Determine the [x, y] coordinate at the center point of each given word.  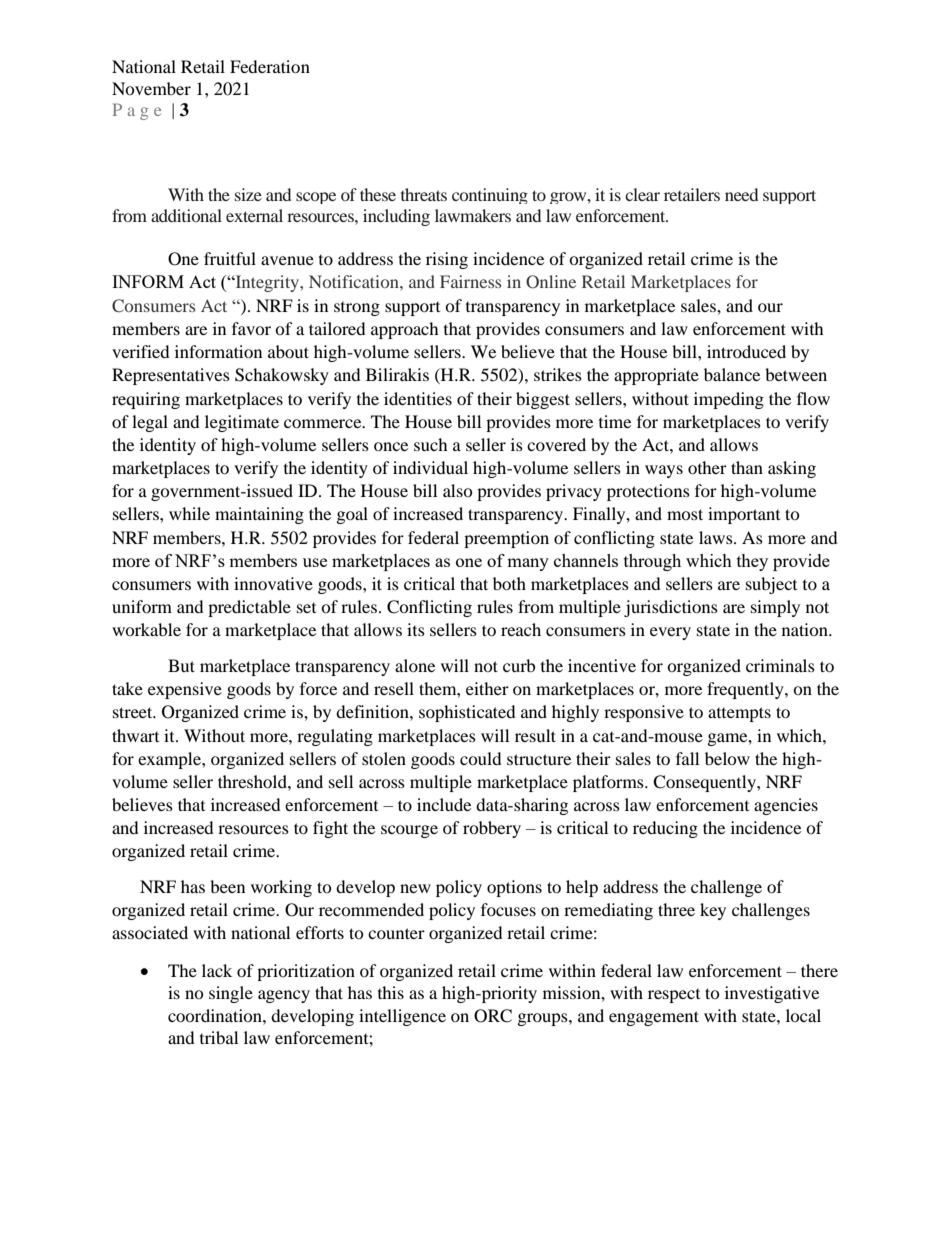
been [227, 886]
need [741, 194]
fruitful [230, 258]
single [231, 994]
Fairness [470, 281]
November [151, 88]
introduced [746, 351]
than [747, 467]
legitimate [242, 423]
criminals [780, 665]
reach [521, 629]
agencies [786, 806]
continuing [490, 196]
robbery [492, 829]
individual [430, 467]
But [181, 665]
